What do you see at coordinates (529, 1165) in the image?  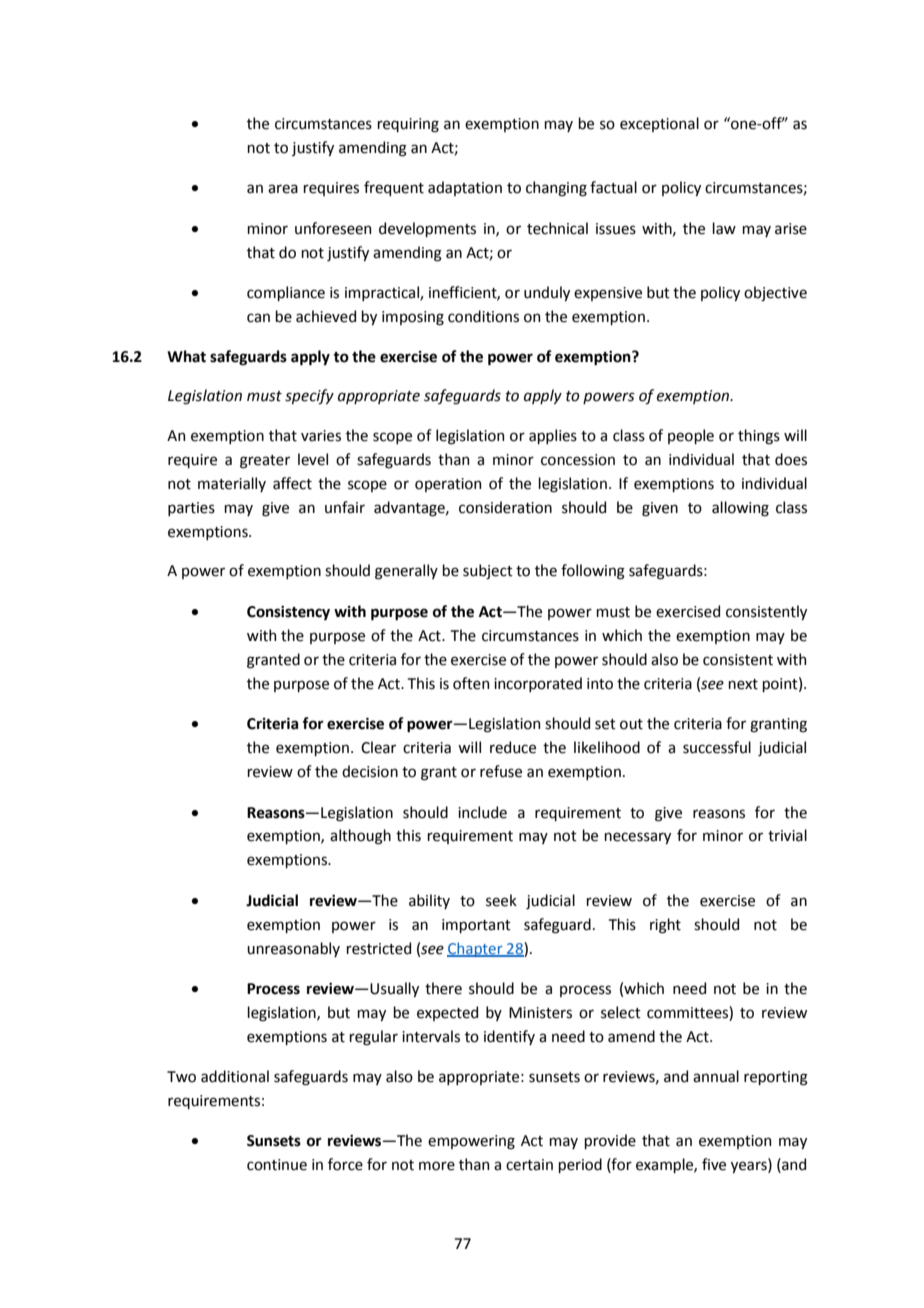 I see `certain` at bounding box center [529, 1165].
